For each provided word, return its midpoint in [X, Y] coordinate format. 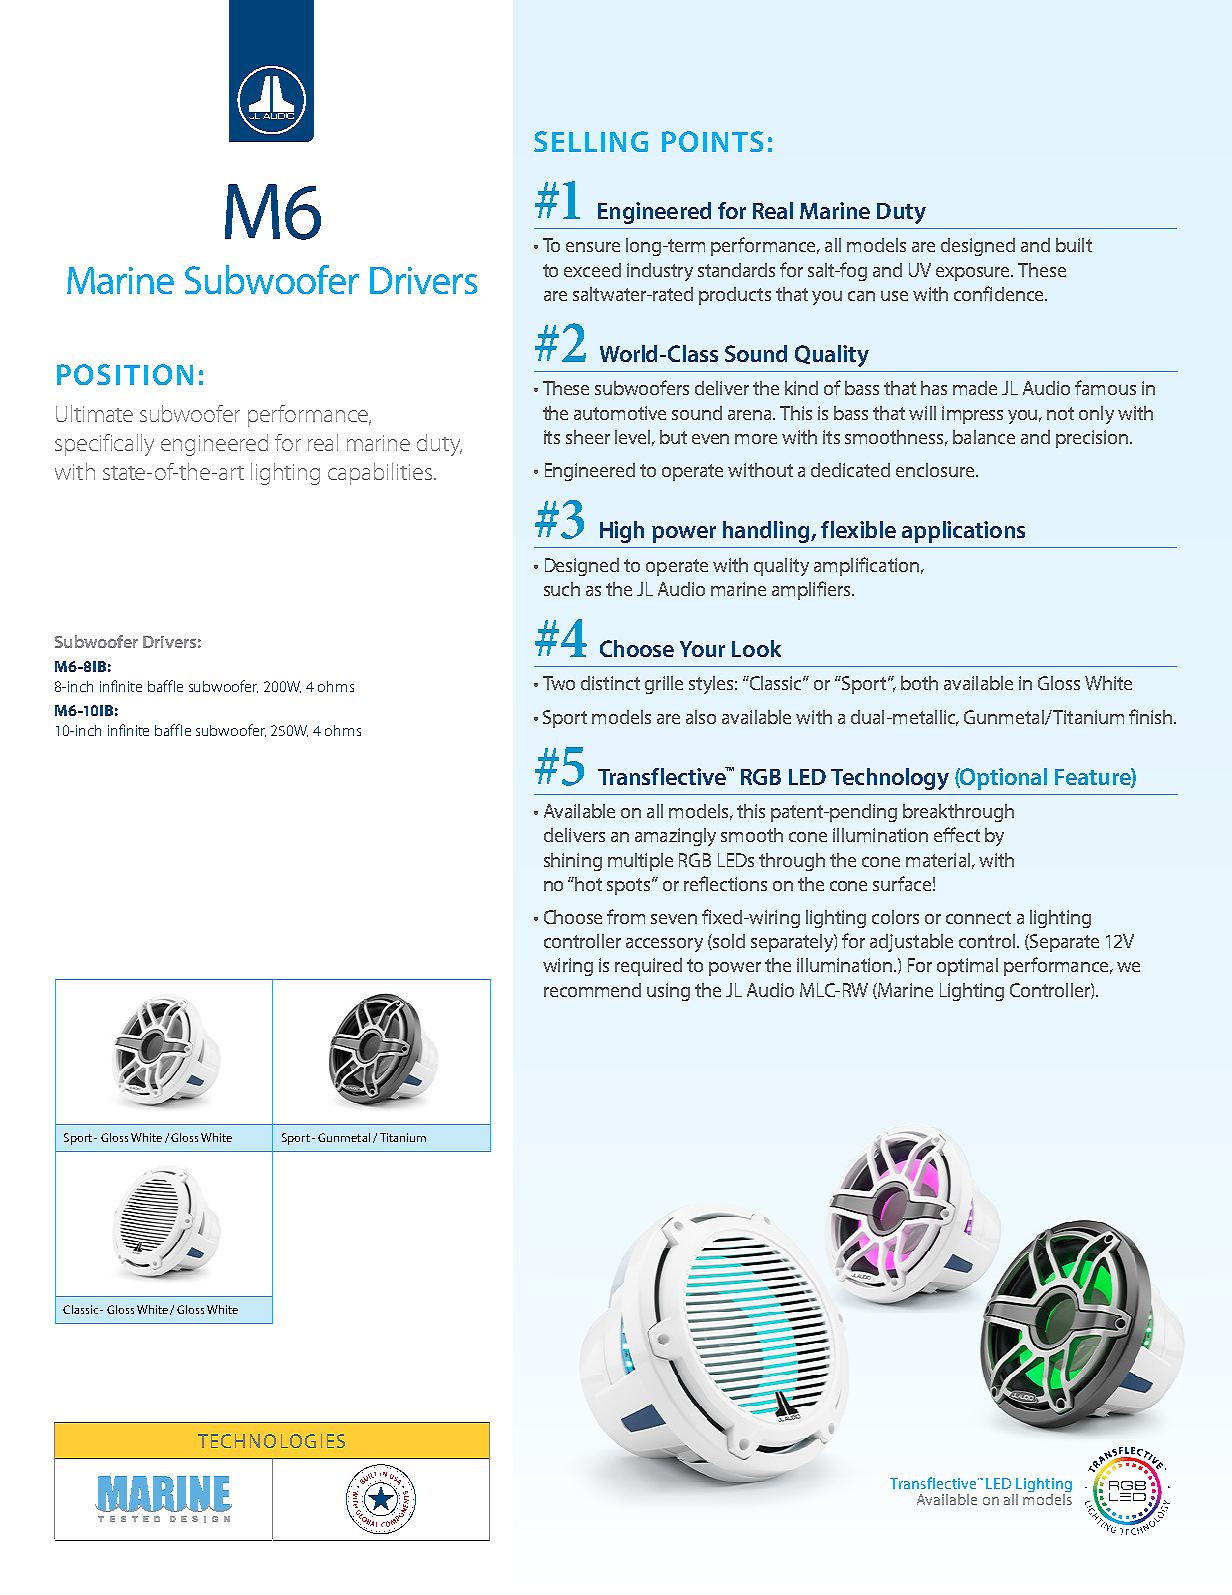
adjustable [911, 943]
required [648, 967]
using [668, 992]
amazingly [675, 837]
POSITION [125, 374]
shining [573, 862]
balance [984, 437]
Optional [1003, 779]
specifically [104, 445]
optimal [967, 967]
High [622, 532]
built [1074, 245]
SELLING [591, 141]
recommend [592, 990]
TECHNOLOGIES [271, 1441]
